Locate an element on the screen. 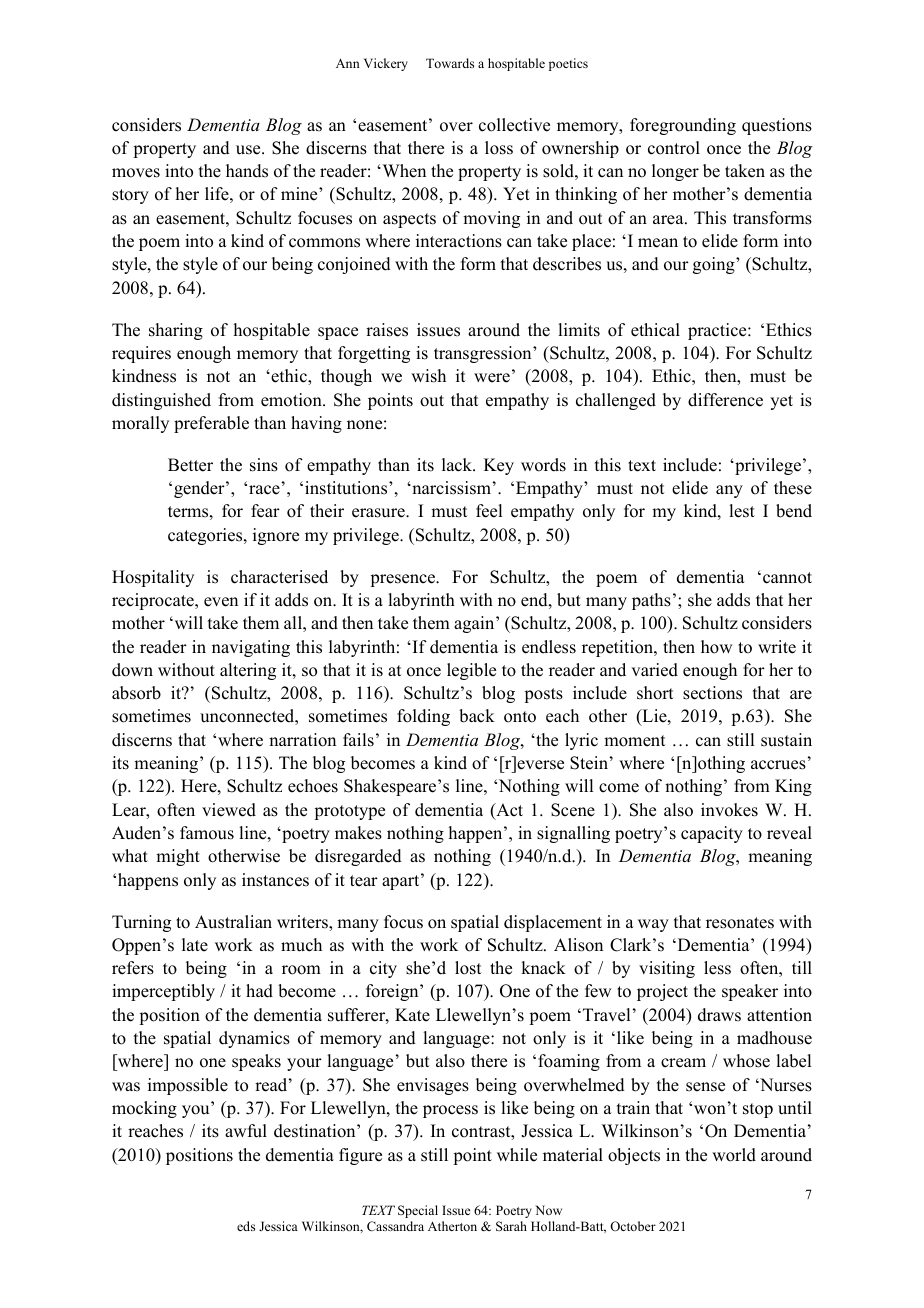  resonates is located at coordinates (740, 923).
